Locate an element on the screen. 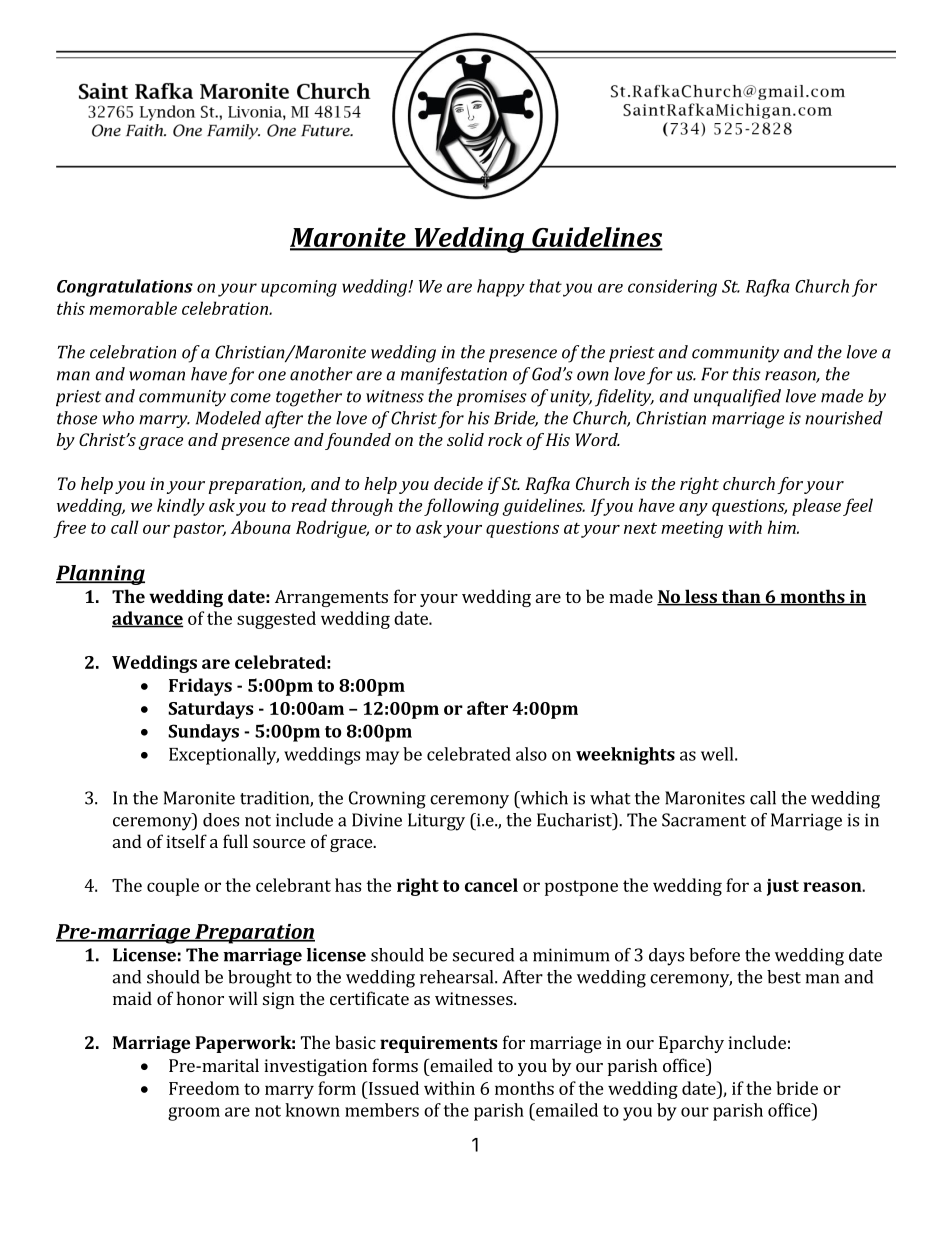  best is located at coordinates (784, 977).
